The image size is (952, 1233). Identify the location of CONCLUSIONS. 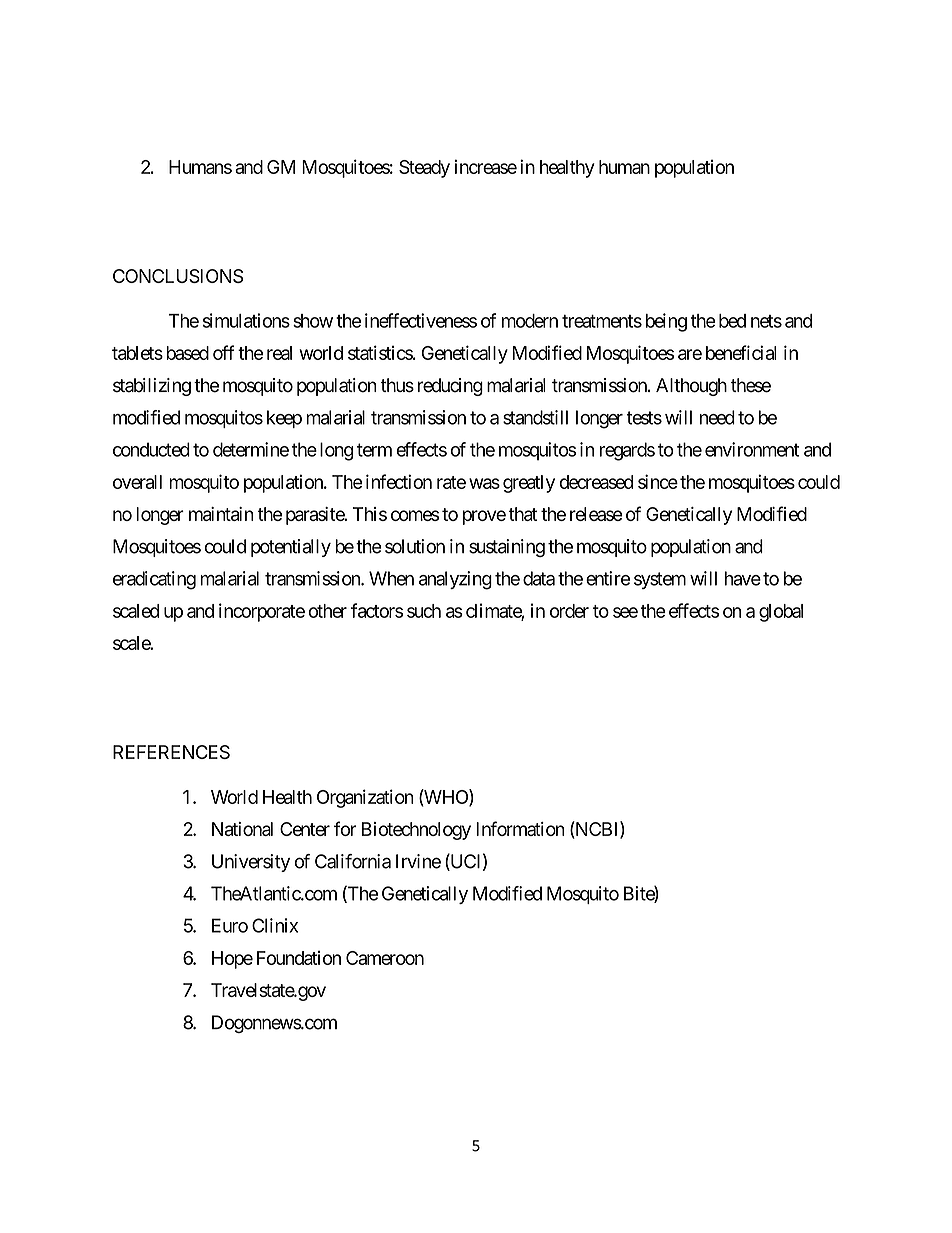
(178, 276).
